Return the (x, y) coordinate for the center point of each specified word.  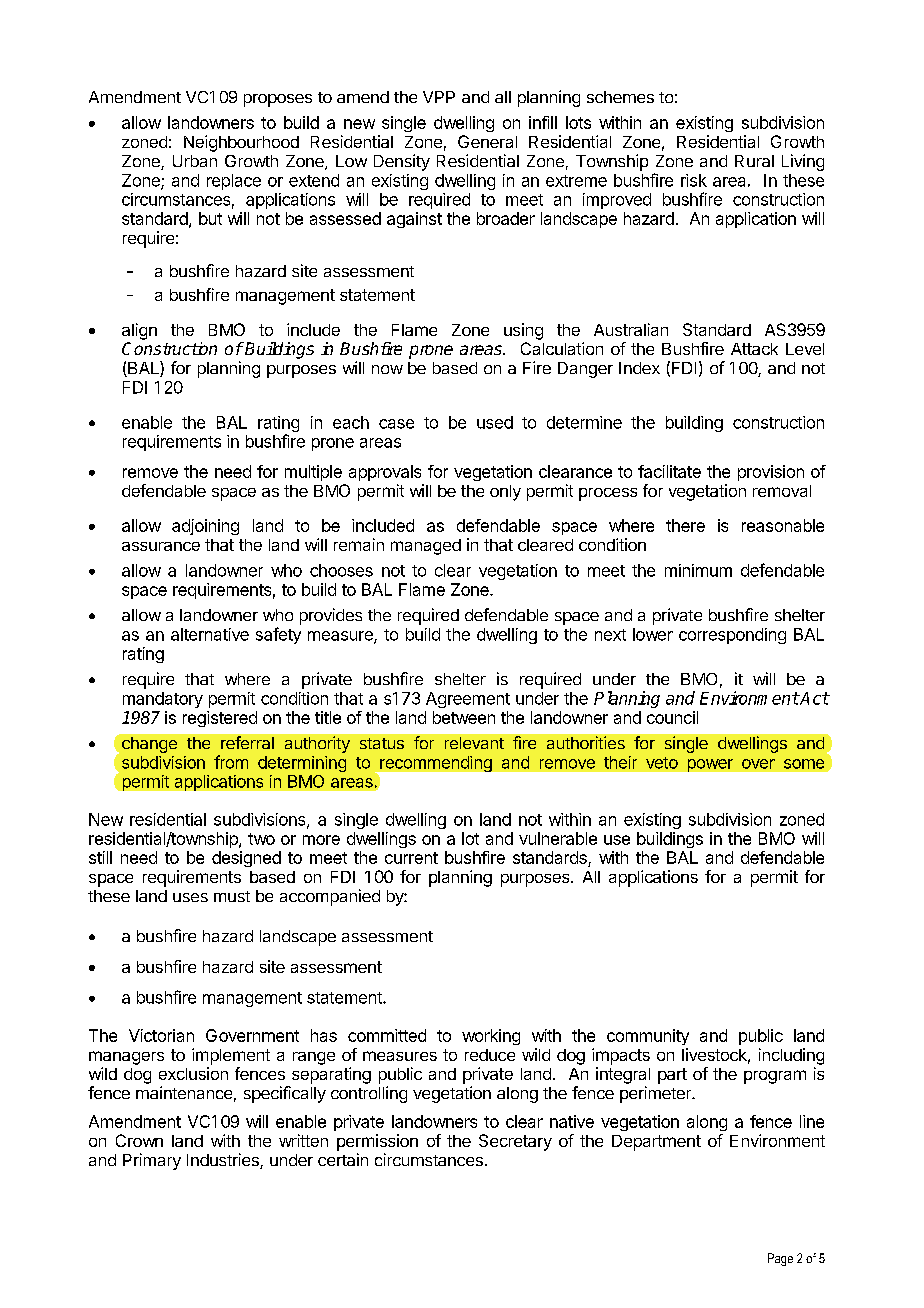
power (710, 765)
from (231, 762)
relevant (474, 743)
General (487, 141)
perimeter (656, 1094)
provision (771, 473)
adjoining (205, 527)
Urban (195, 161)
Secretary (515, 1142)
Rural (754, 161)
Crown (139, 1140)
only (505, 493)
